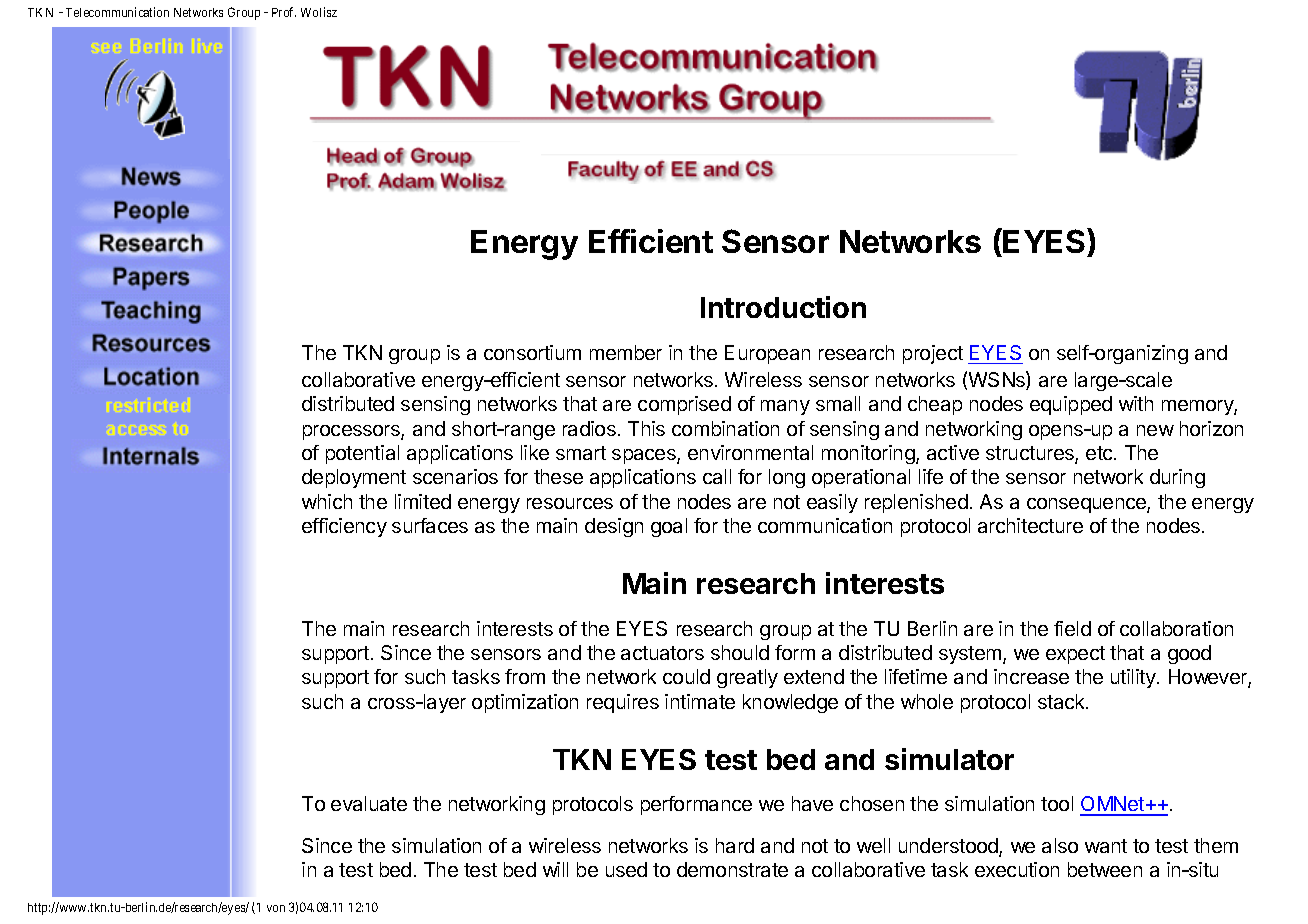 This document has width=1308, height=924. Describe the element at coordinates (783, 307) in the document. I see `Introduction` at that location.
